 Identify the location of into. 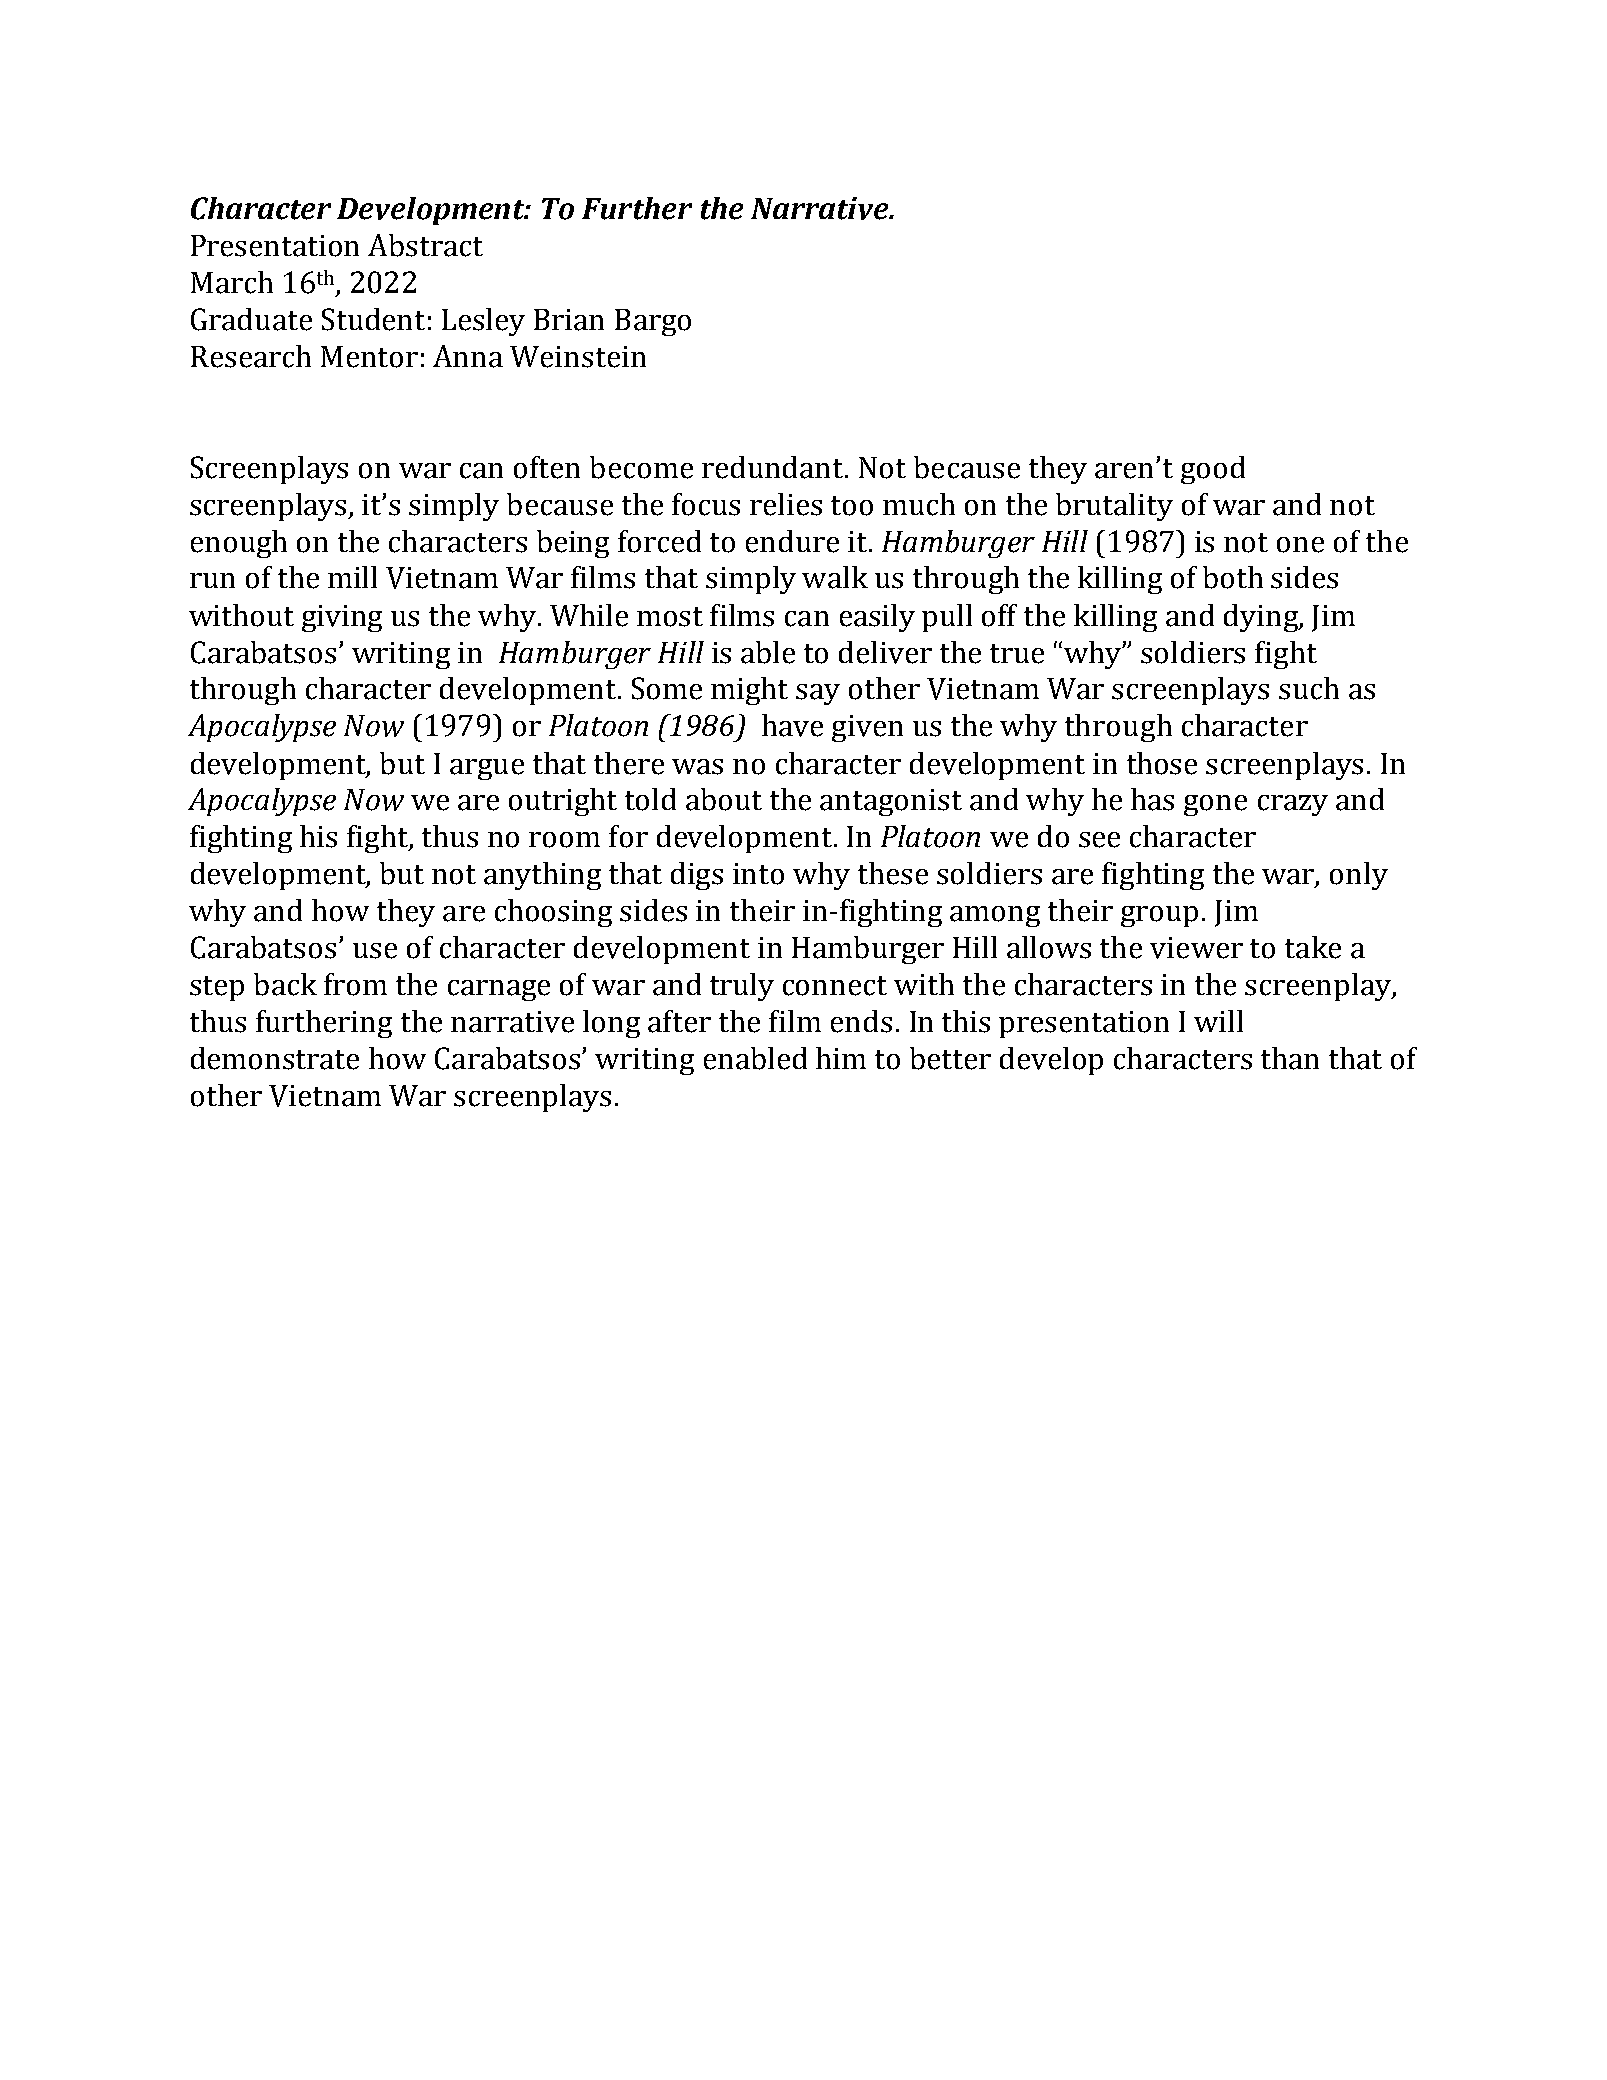
(758, 874).
